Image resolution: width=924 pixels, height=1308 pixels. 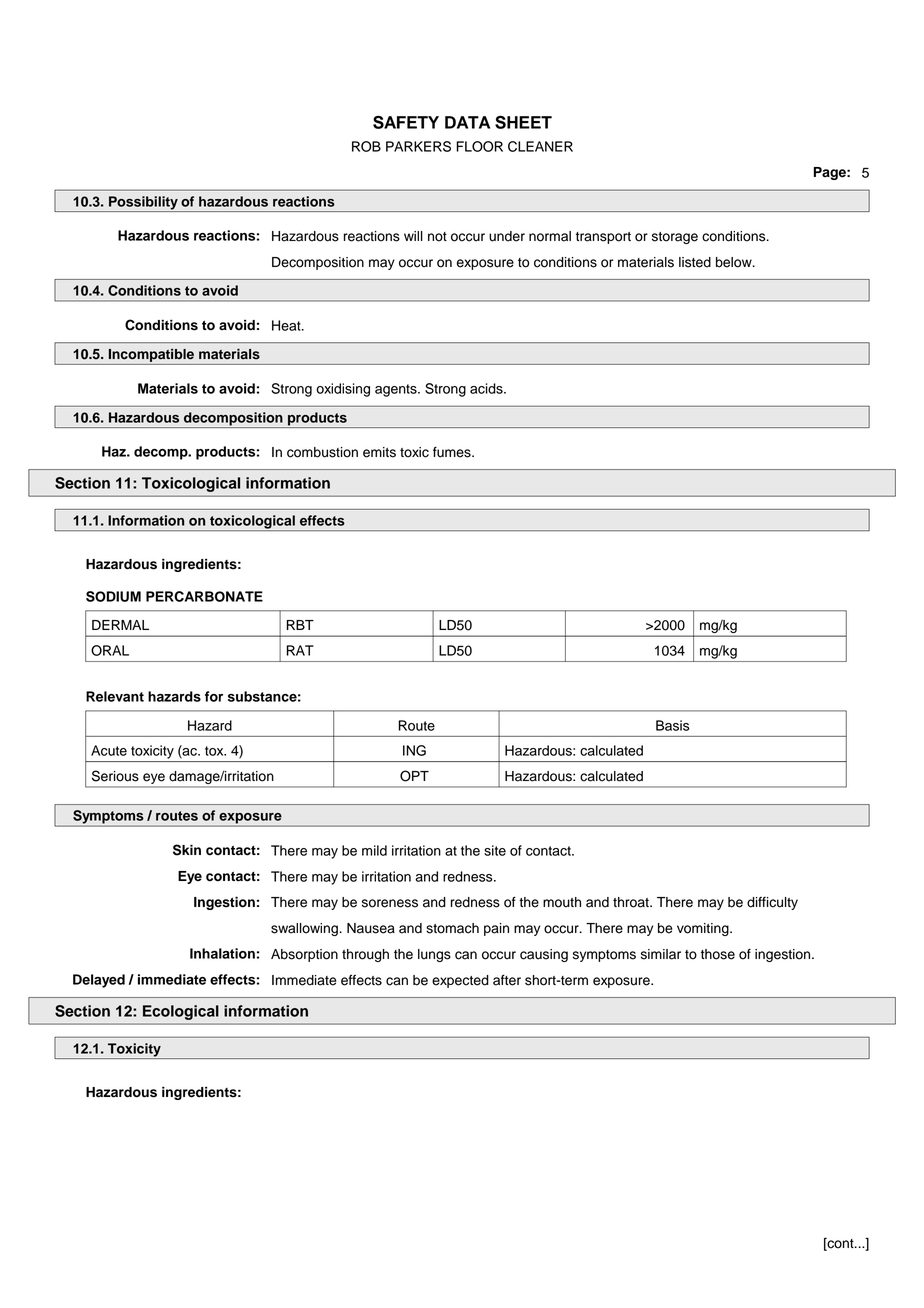 I want to click on Ecological, so click(x=181, y=1012).
